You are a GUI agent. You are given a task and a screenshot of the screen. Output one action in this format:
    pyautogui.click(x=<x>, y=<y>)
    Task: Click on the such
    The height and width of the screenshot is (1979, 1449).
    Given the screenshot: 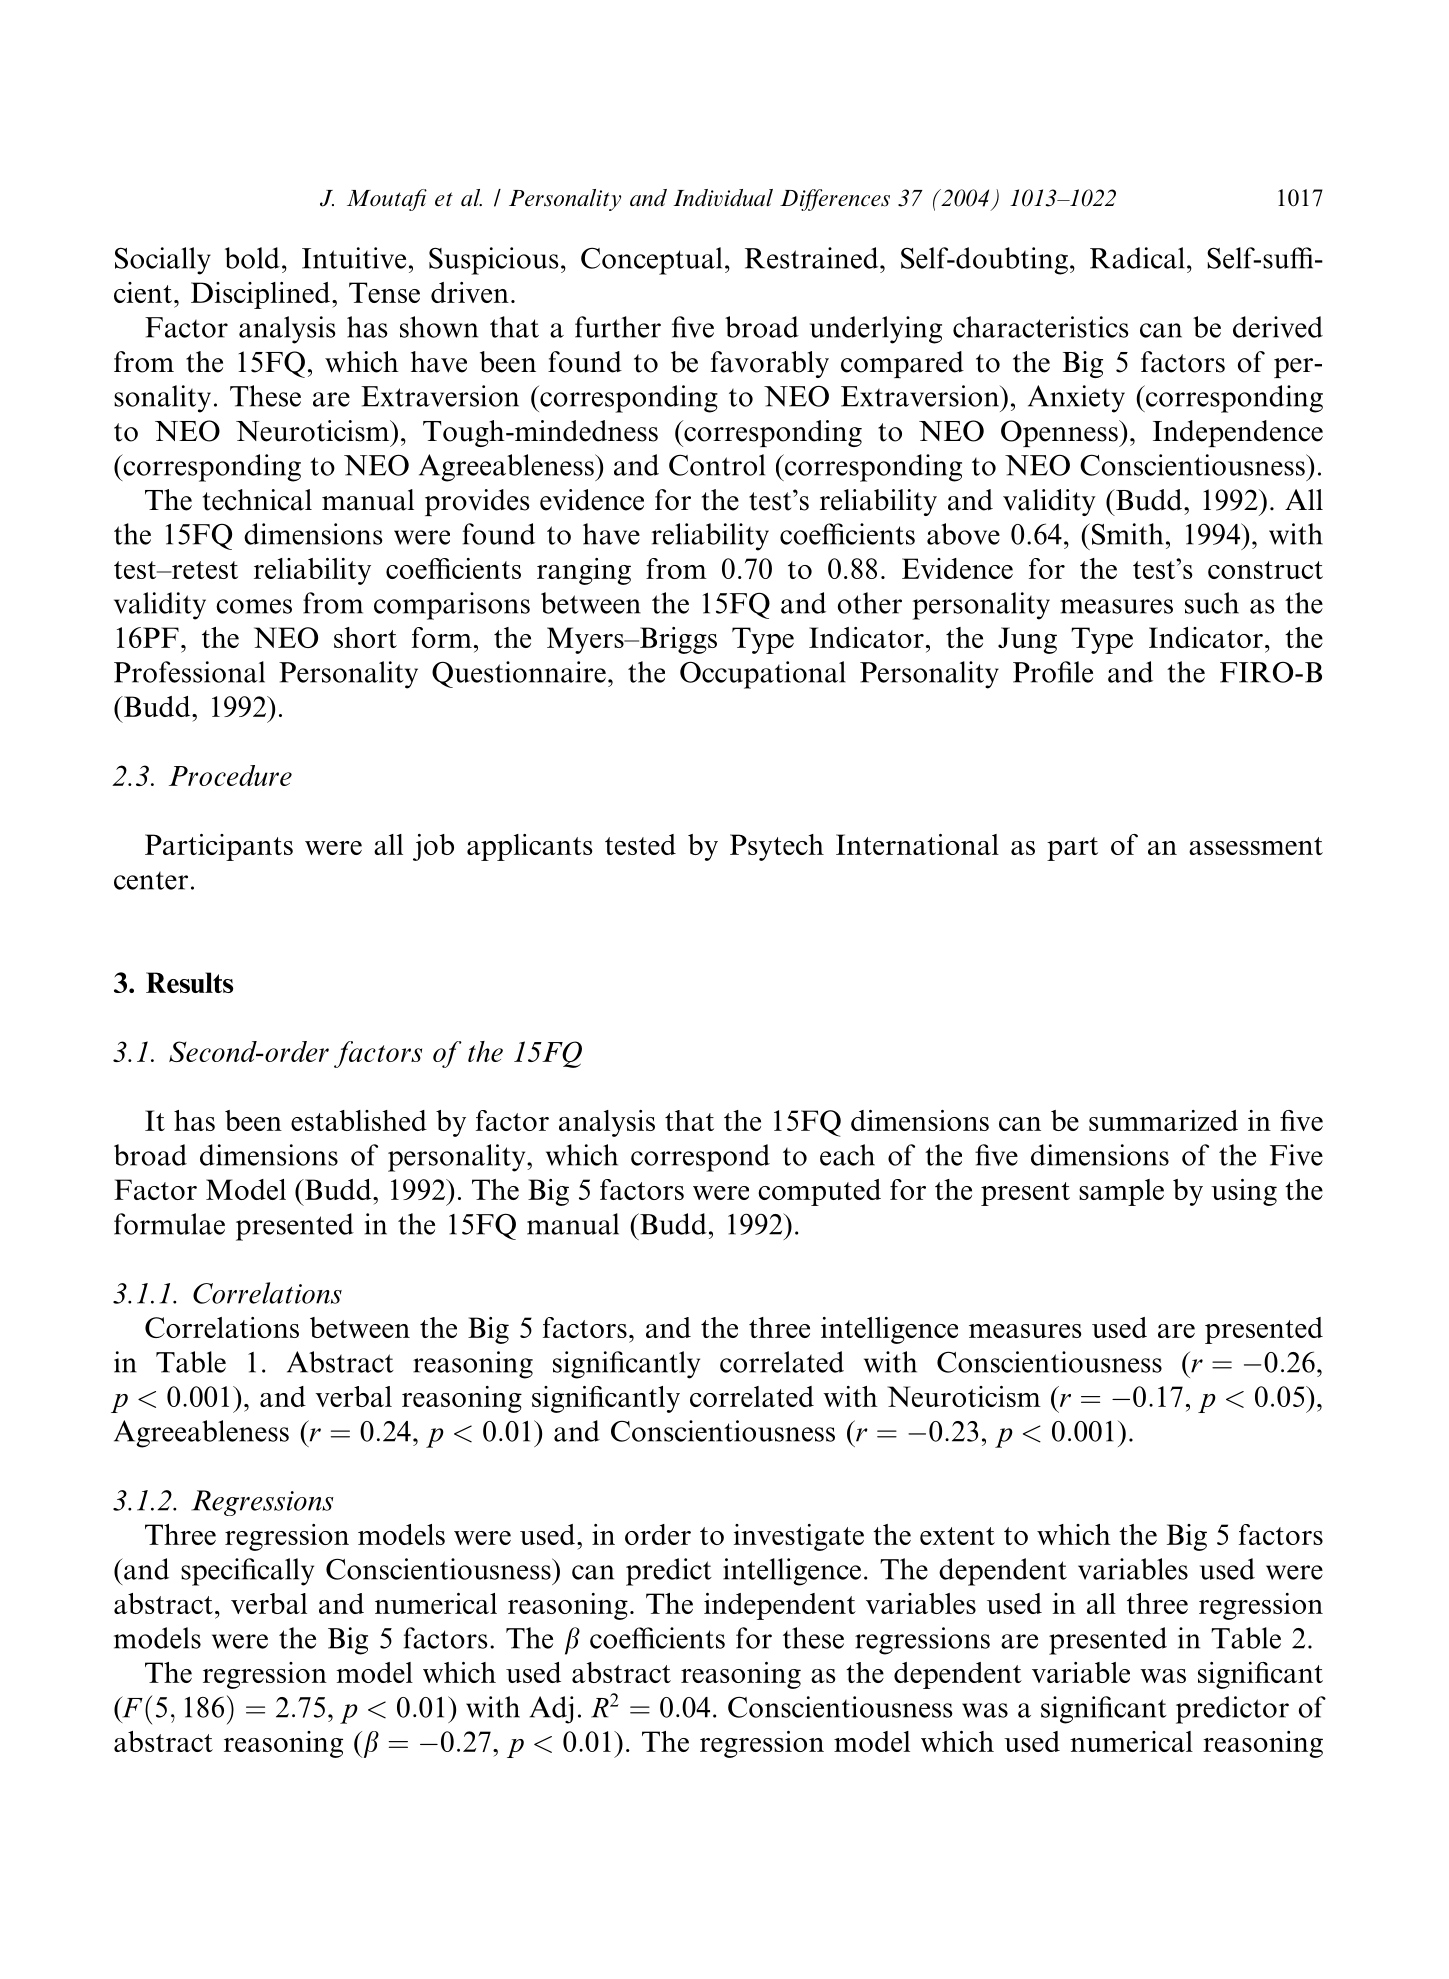 What is the action you would take?
    pyautogui.click(x=1212, y=603)
